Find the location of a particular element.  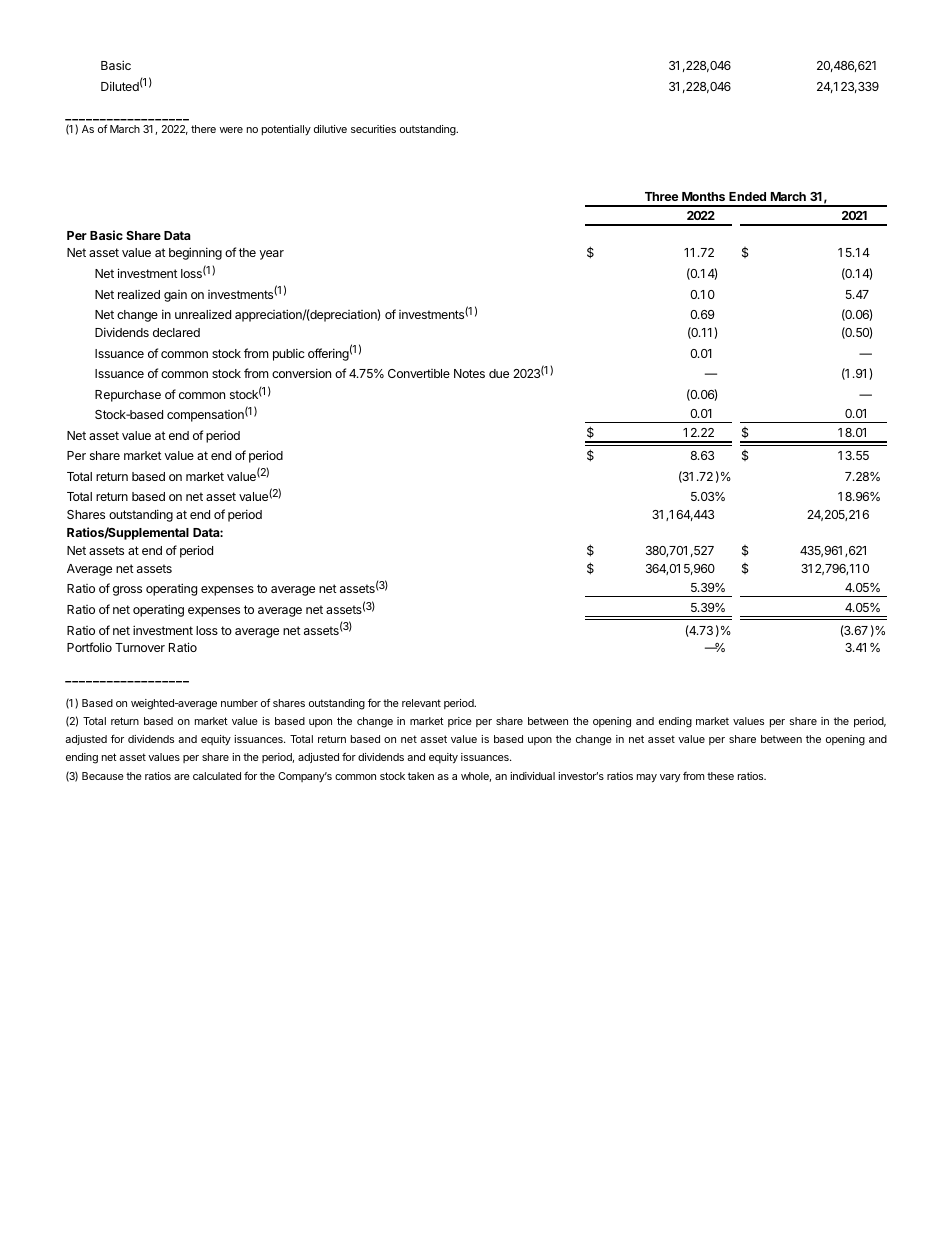

calculated is located at coordinates (217, 776).
